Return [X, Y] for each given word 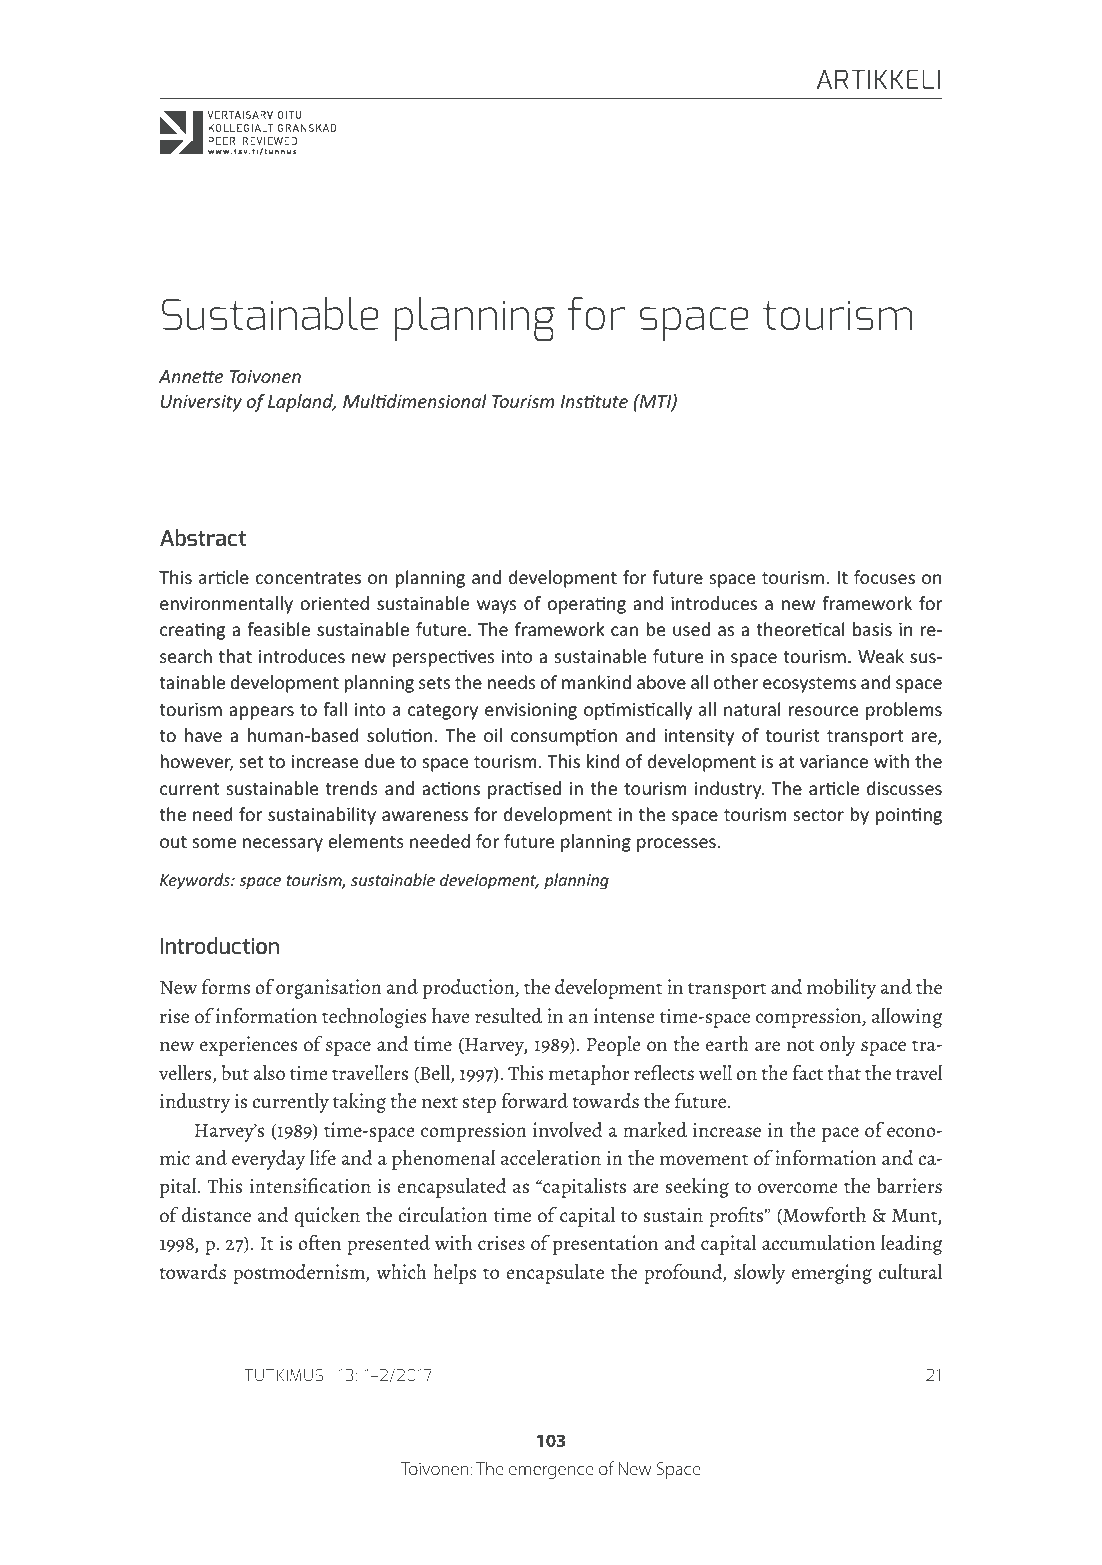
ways [496, 607]
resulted [508, 1016]
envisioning [531, 711]
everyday [268, 1160]
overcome [798, 1188]
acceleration [551, 1158]
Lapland [302, 403]
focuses [884, 577]
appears [261, 713]
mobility [841, 989]
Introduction [220, 945]
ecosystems [809, 685]
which [401, 1272]
